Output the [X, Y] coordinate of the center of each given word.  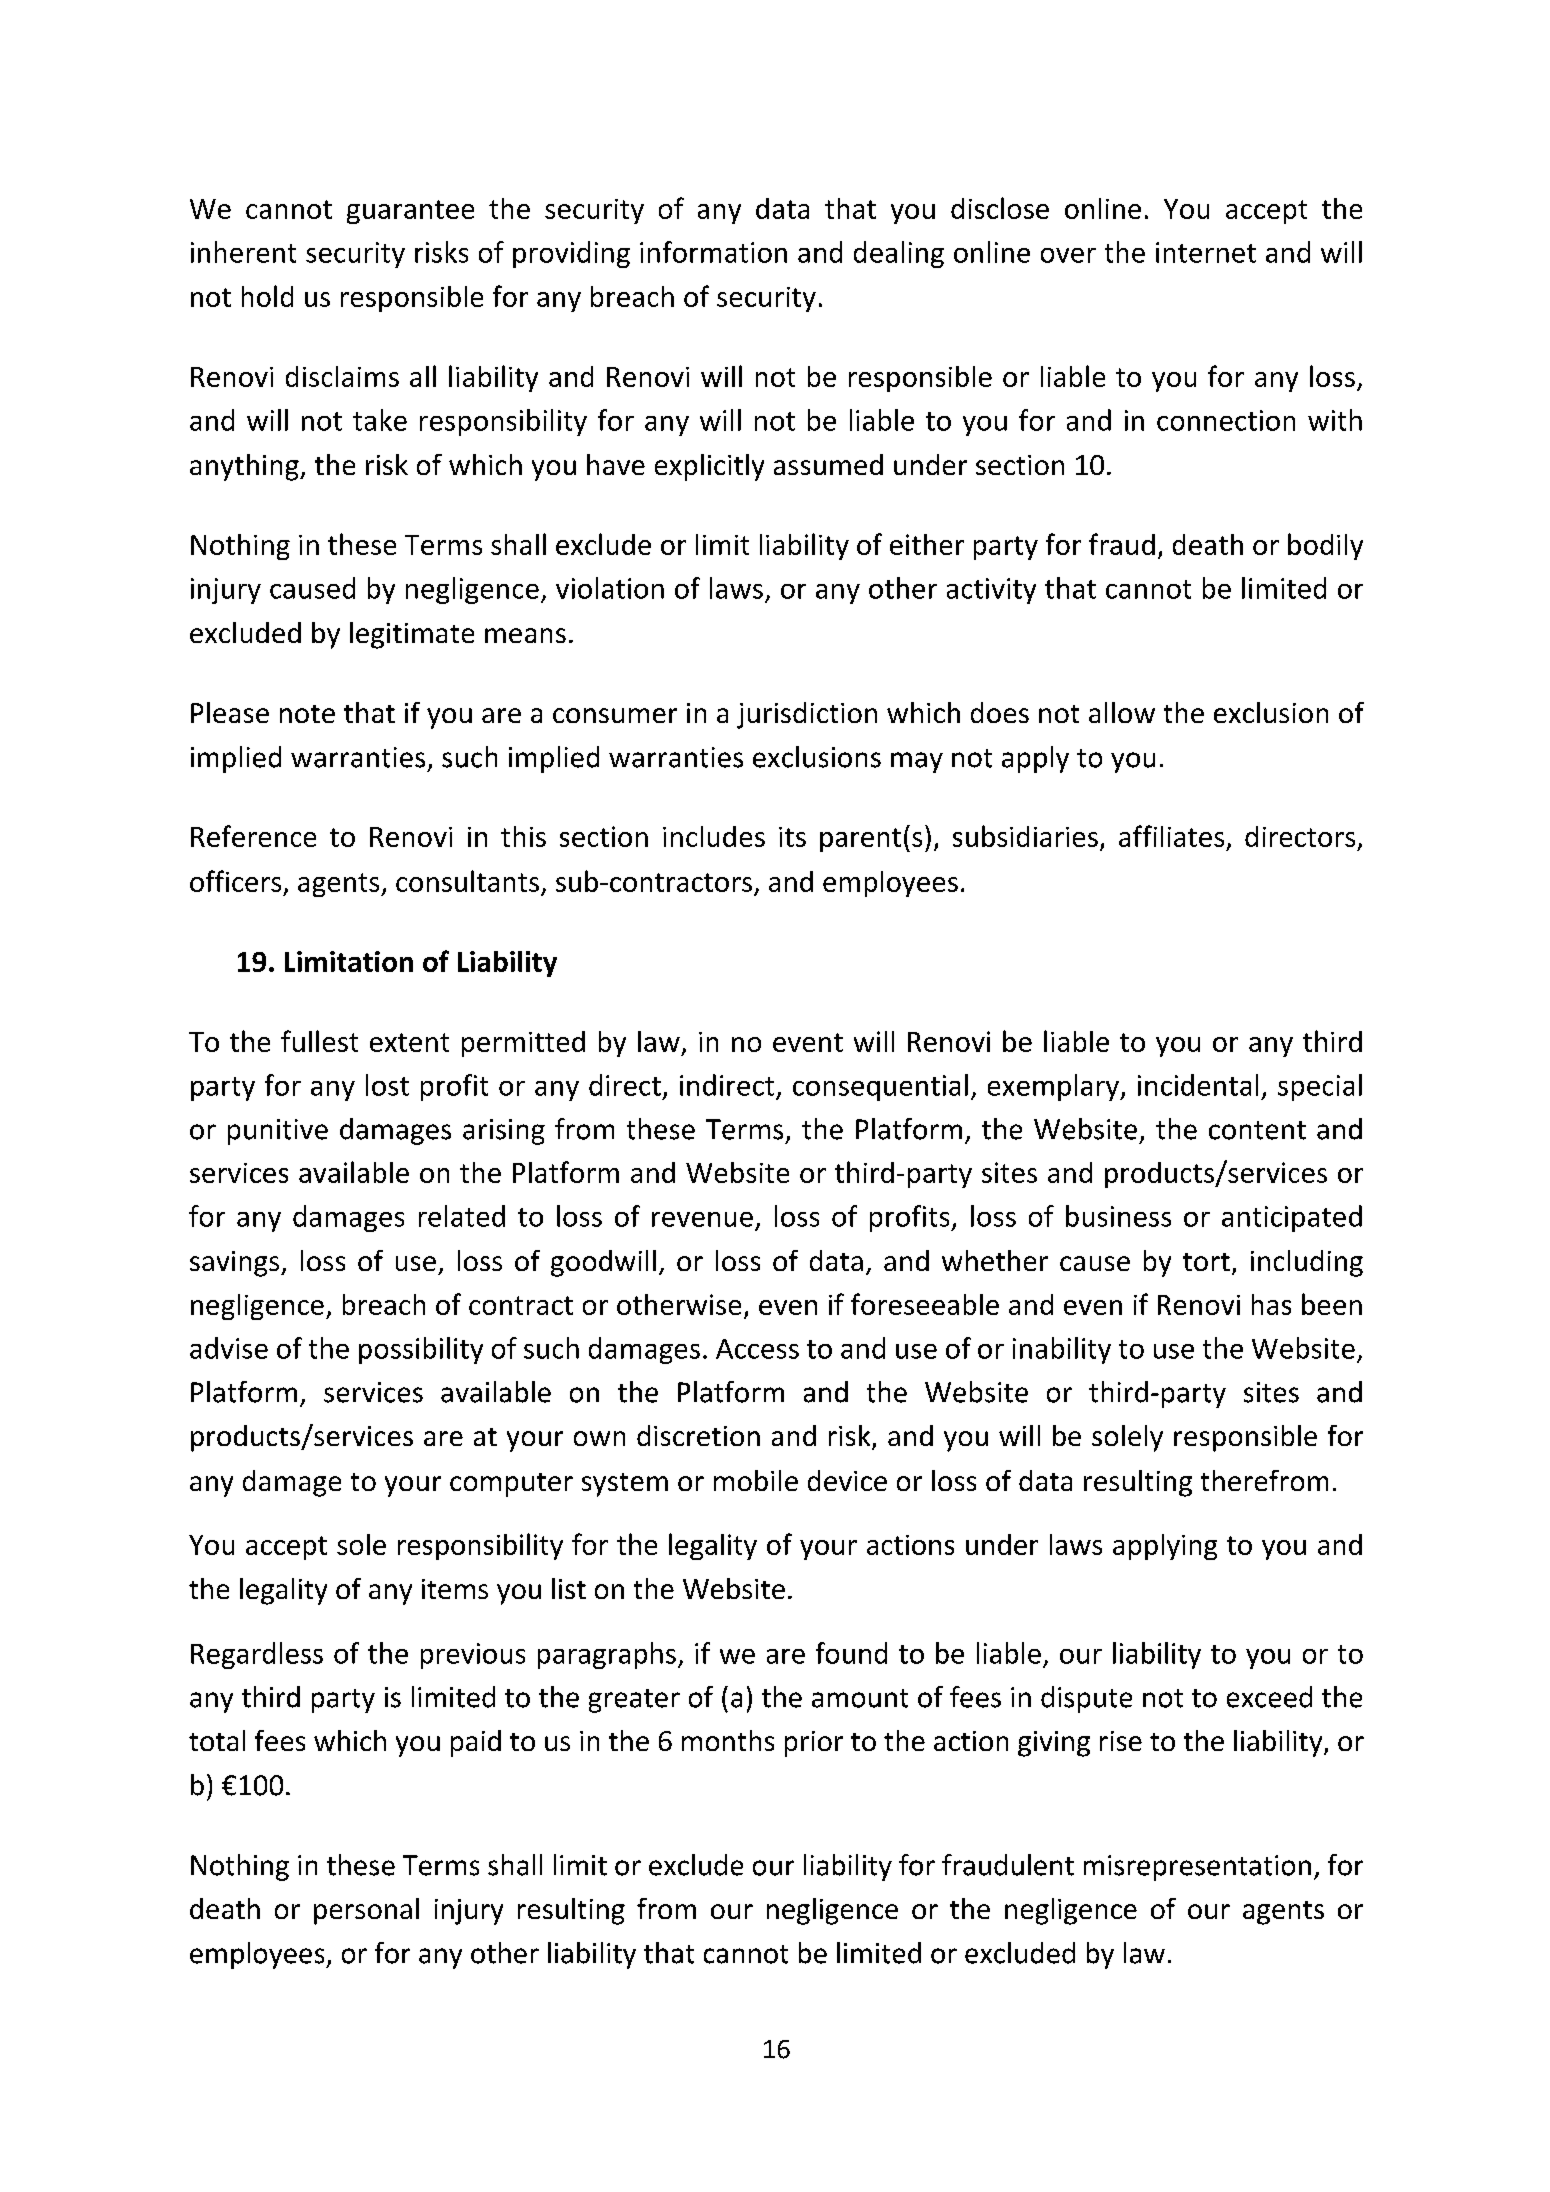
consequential [880, 1087]
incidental [1198, 1085]
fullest [319, 1041]
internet [1206, 252]
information [713, 252]
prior [814, 1744]
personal [366, 1911]
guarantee [410, 212]
